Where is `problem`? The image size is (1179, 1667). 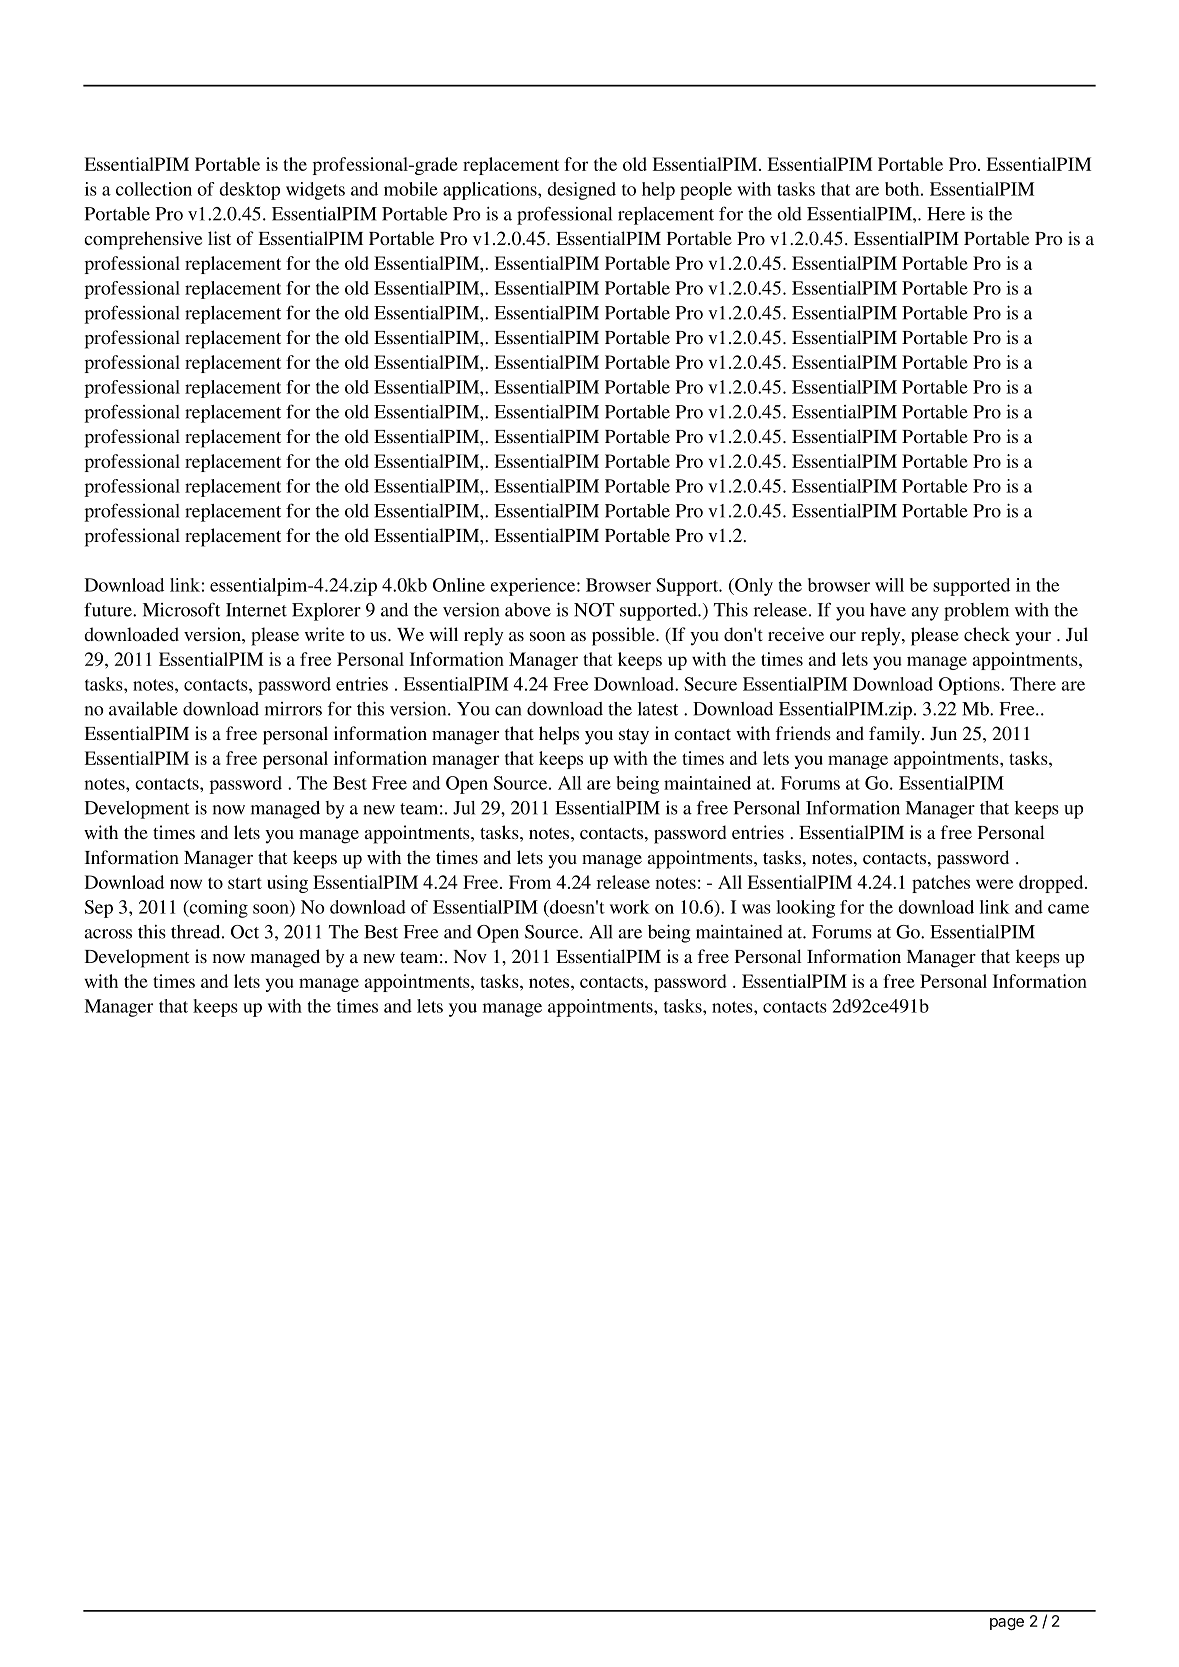 problem is located at coordinates (976, 612).
